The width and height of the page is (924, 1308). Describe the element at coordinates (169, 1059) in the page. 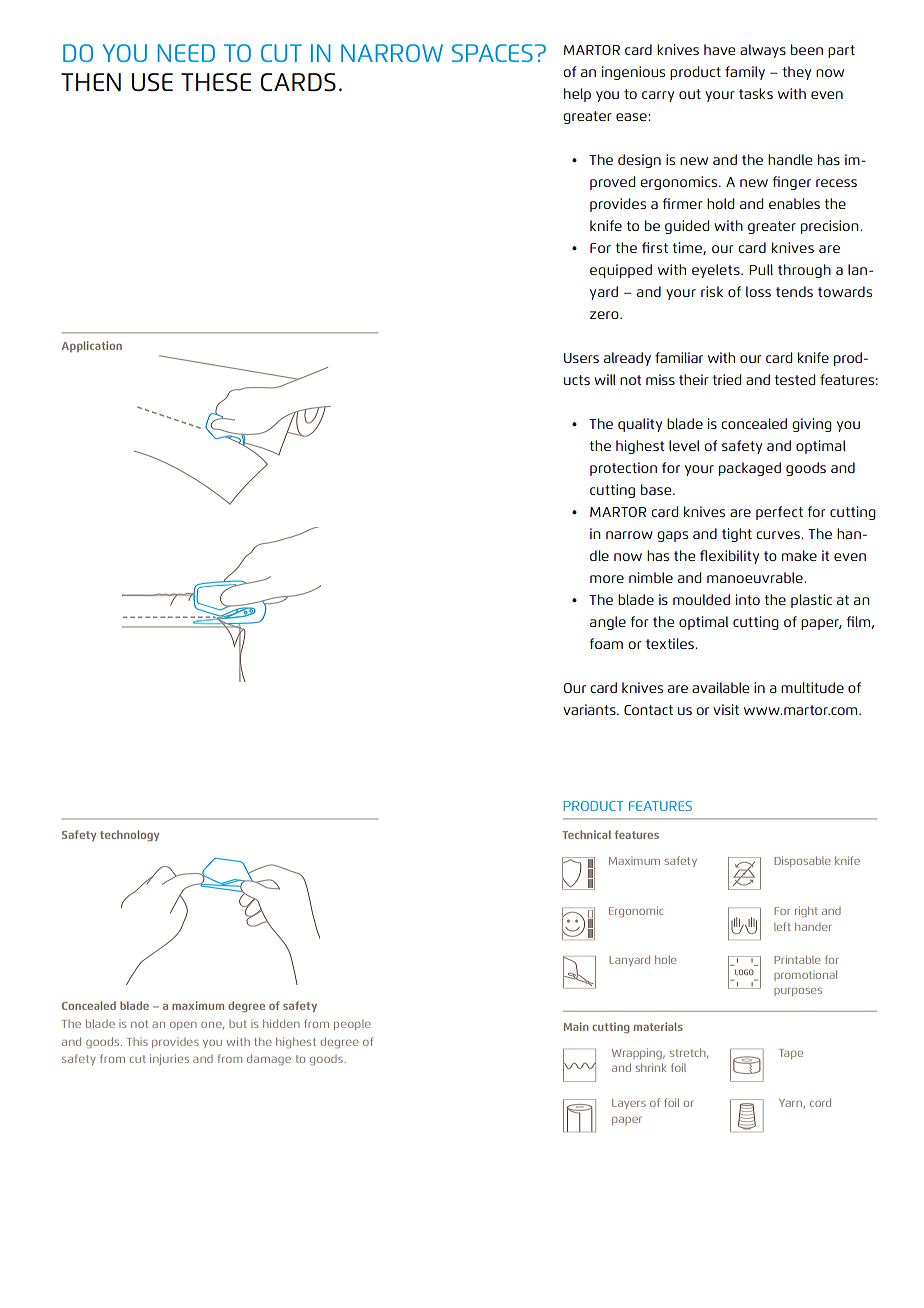

I see `injuries` at that location.
